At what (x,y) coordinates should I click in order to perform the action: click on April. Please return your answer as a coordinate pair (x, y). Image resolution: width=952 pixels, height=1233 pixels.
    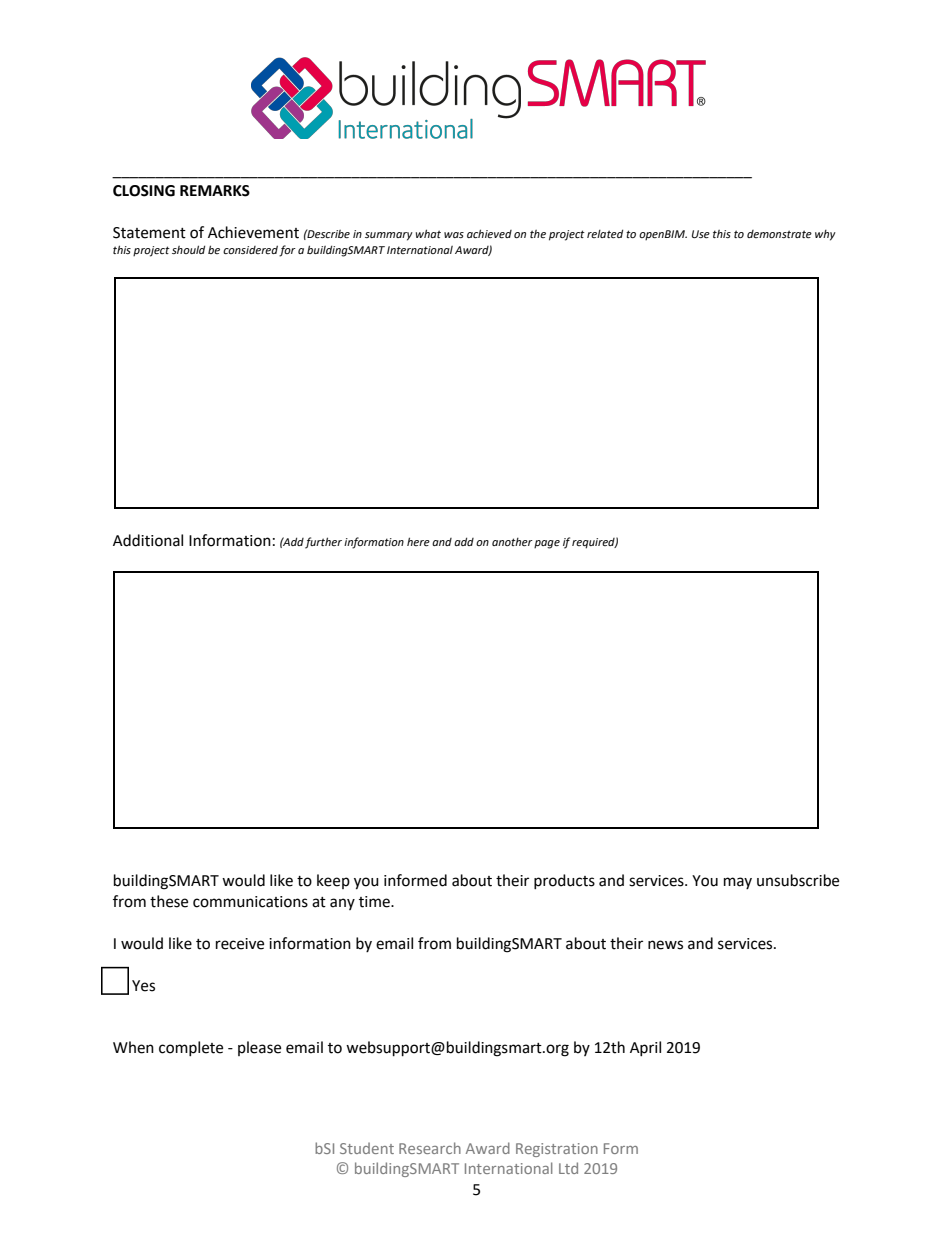
    Looking at the image, I should click on (645, 1048).
